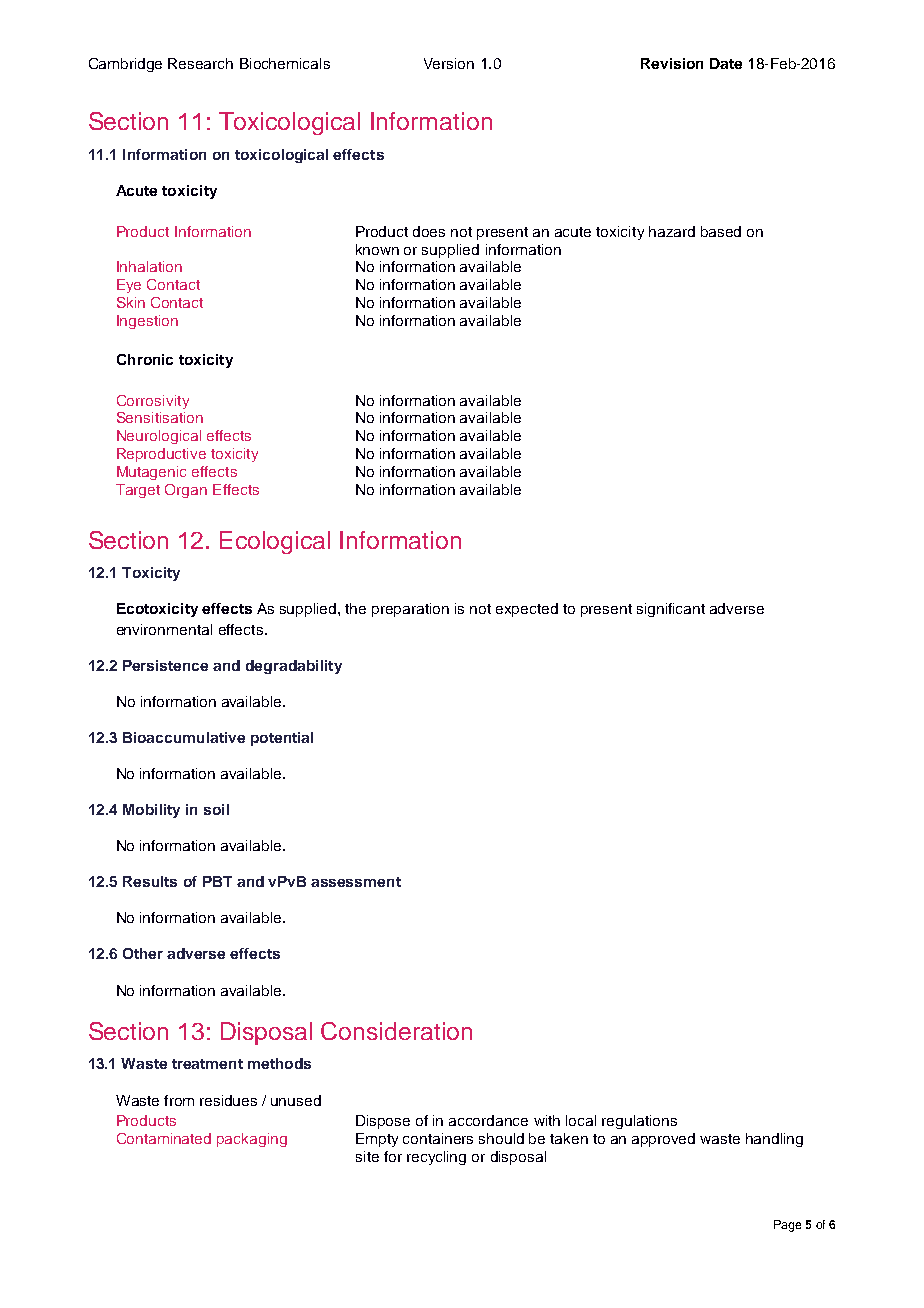  I want to click on significant, so click(671, 610).
